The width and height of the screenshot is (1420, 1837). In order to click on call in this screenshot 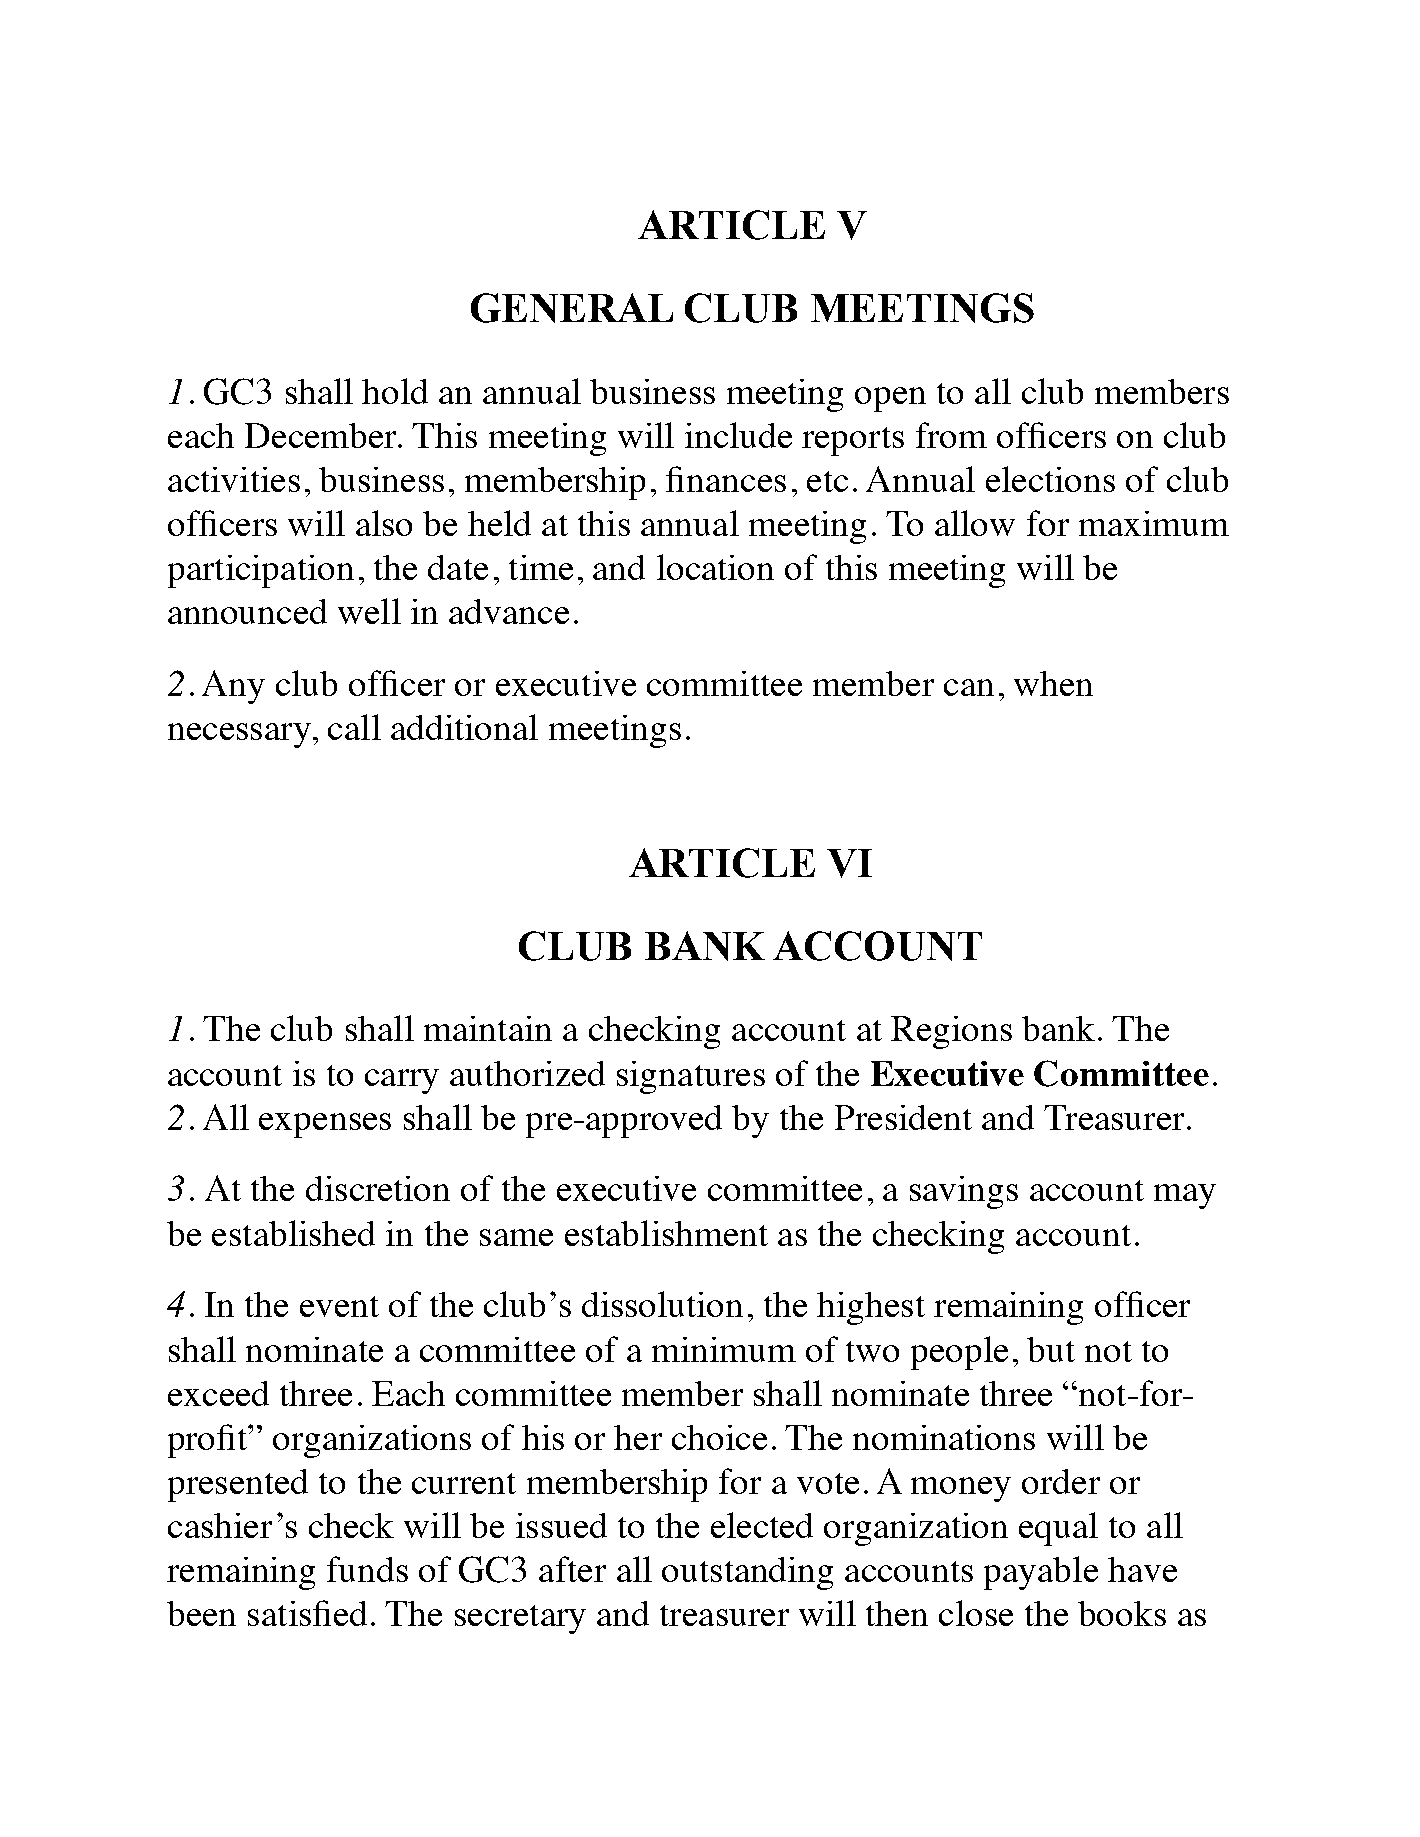, I will do `click(354, 727)`.
